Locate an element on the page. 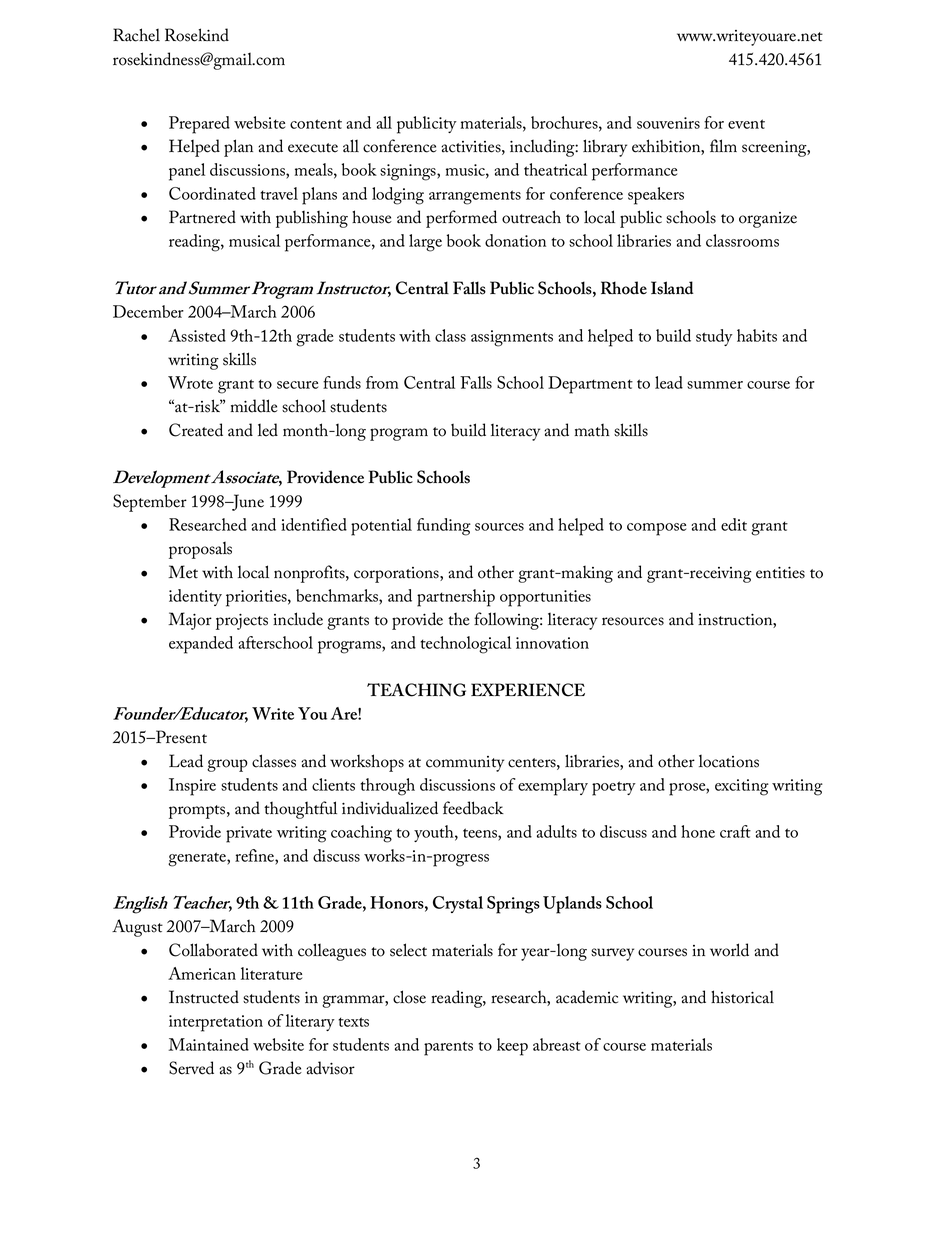 Image resolution: width=952 pixels, height=1233 pixels. proposals is located at coordinates (200, 550).
